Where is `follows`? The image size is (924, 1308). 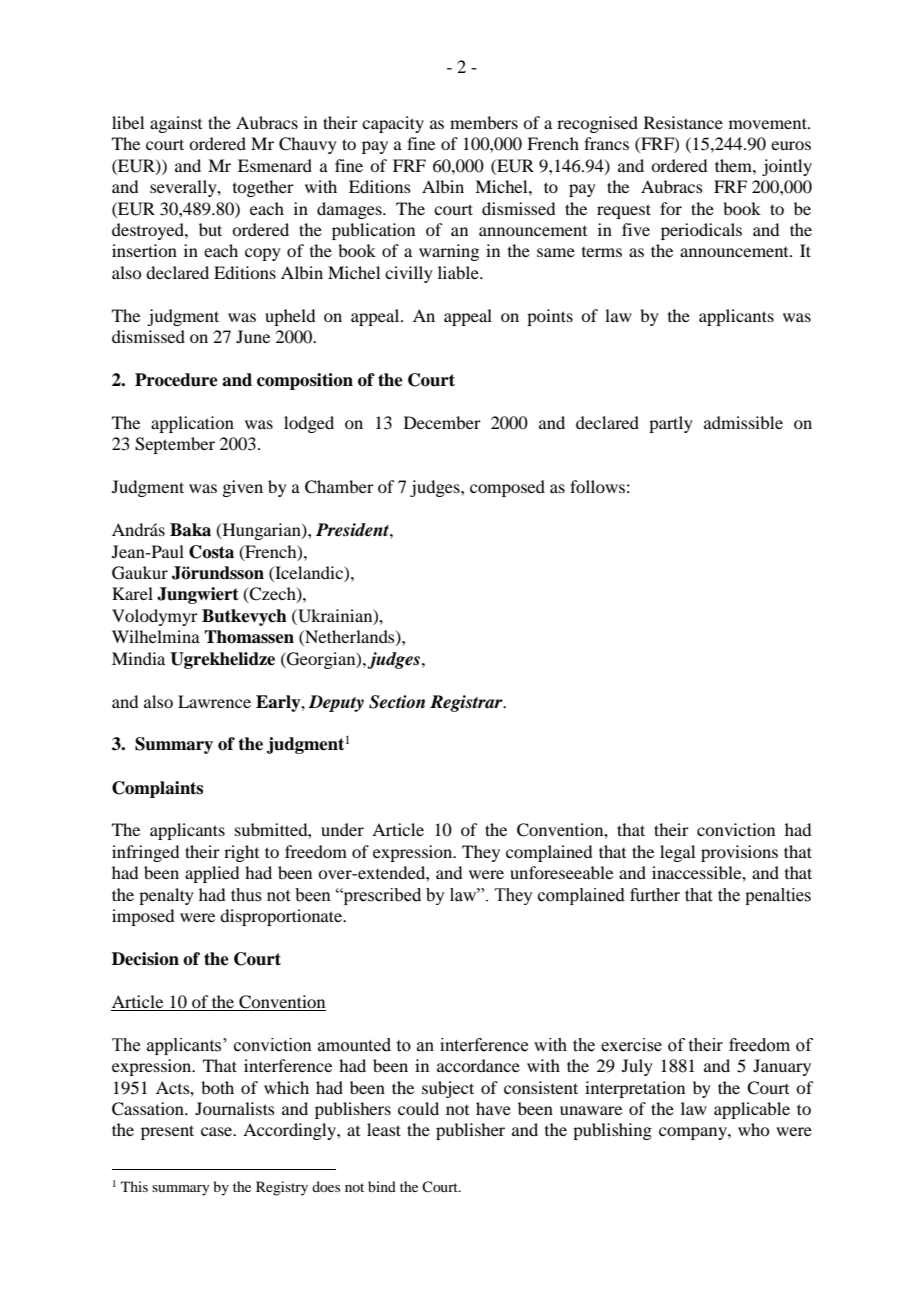 follows is located at coordinates (597, 486).
